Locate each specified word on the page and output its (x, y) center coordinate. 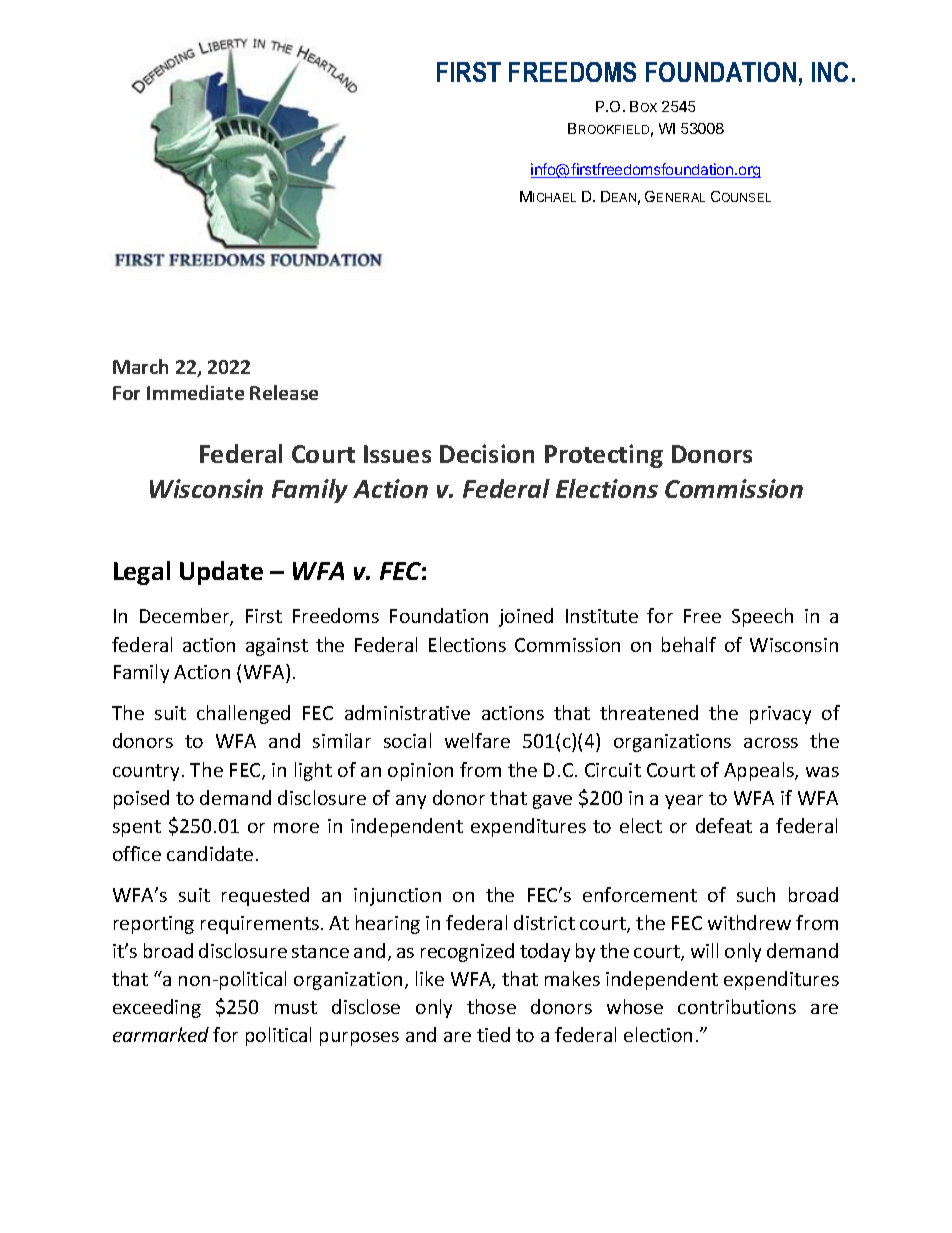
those (491, 1006)
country (148, 772)
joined (526, 617)
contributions (737, 1006)
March (140, 366)
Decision (487, 453)
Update (221, 573)
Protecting (604, 456)
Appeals (760, 771)
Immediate (195, 392)
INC (830, 72)
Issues (397, 454)
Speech (762, 617)
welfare (477, 740)
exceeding (157, 1008)
